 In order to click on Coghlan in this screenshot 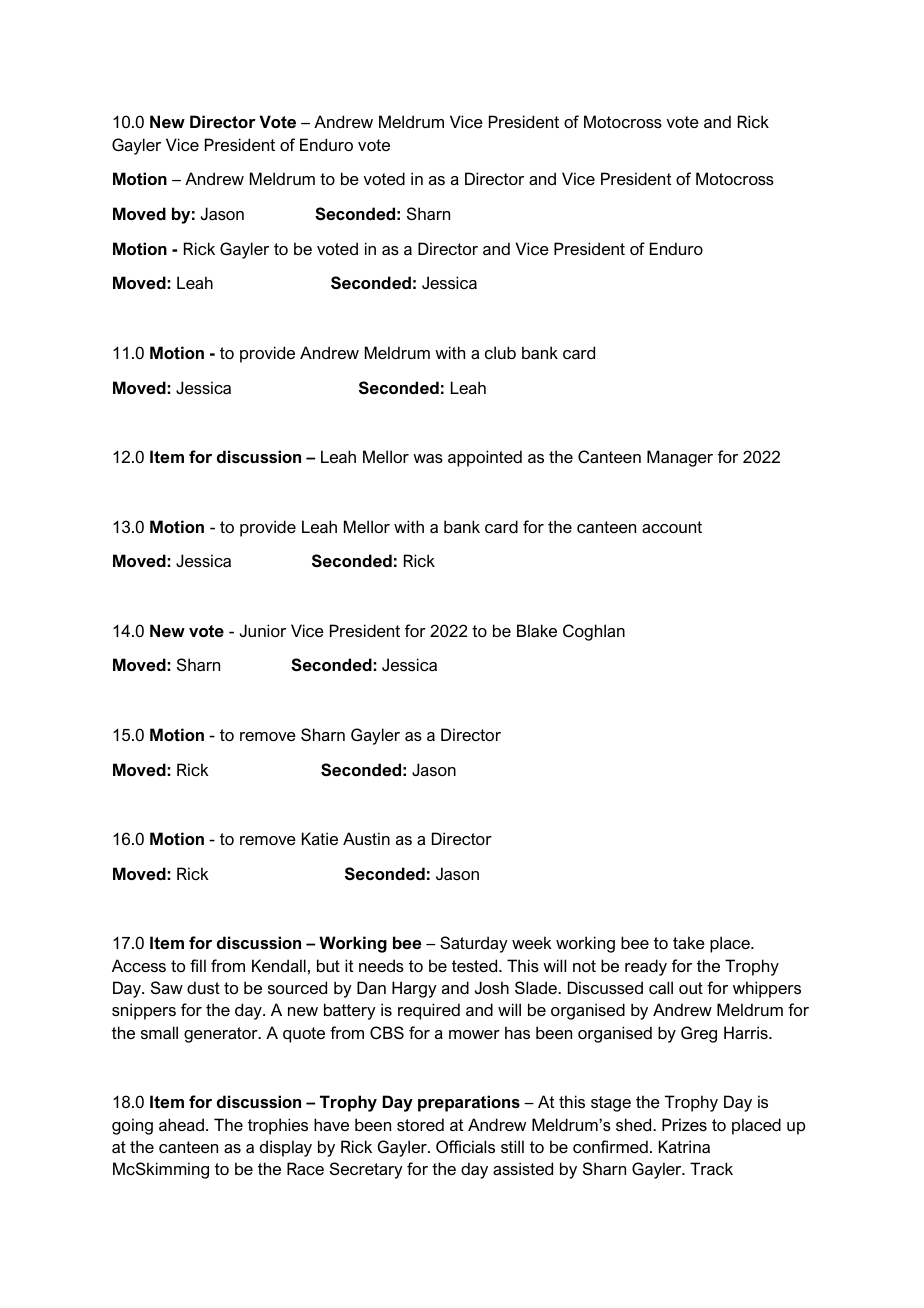, I will do `click(594, 632)`.
